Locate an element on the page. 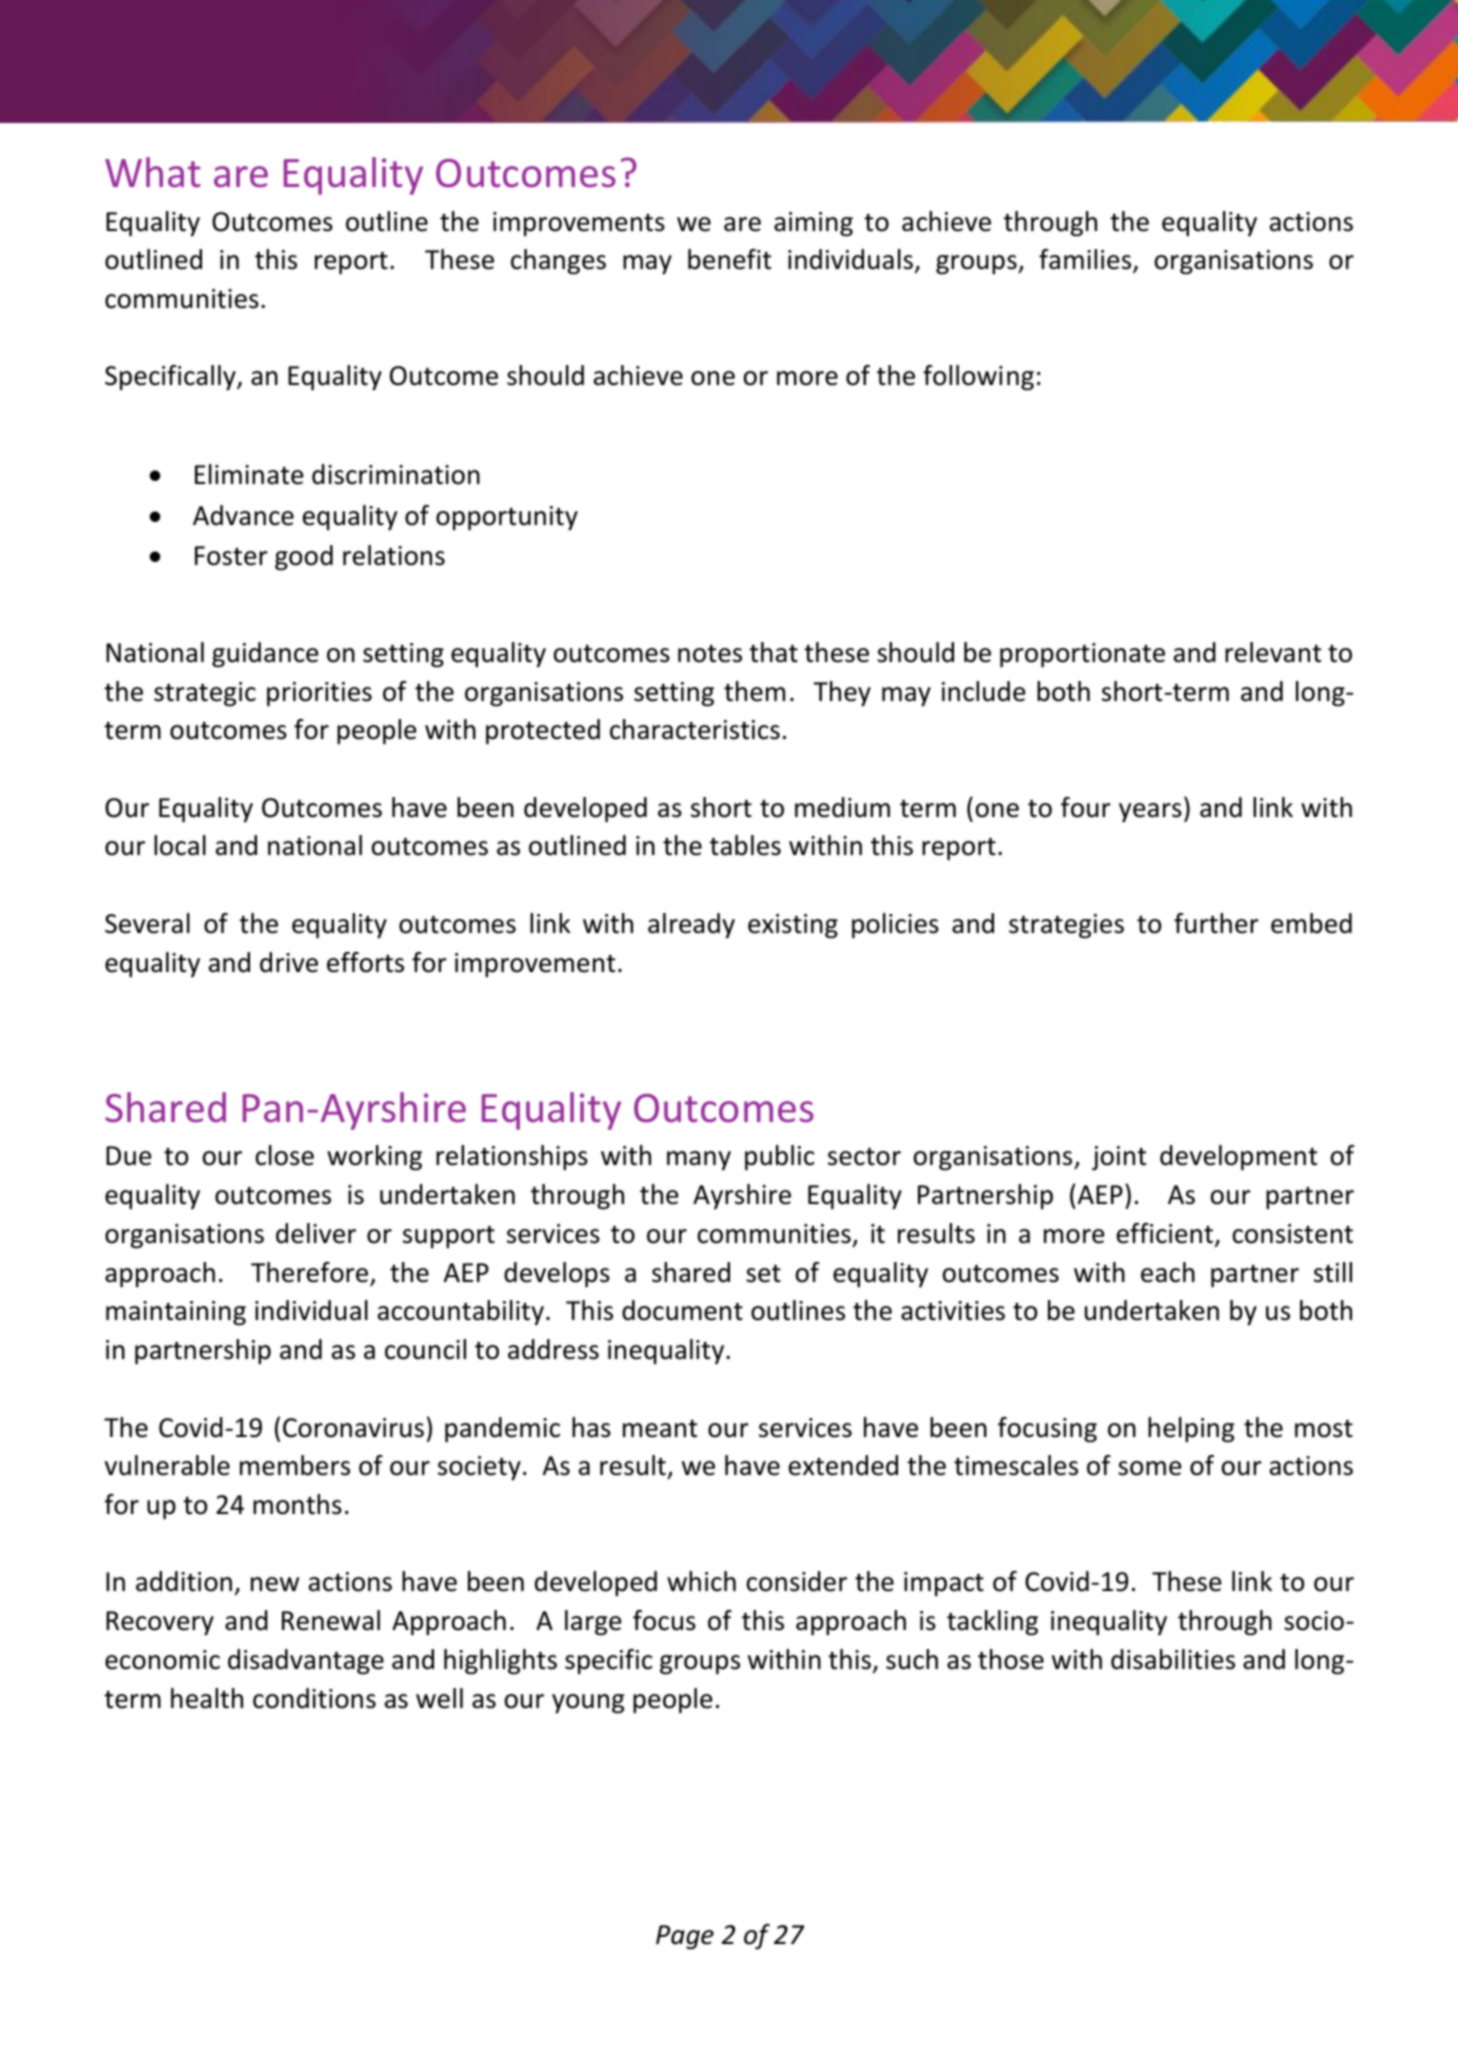 Image resolution: width=1458 pixels, height=2062 pixels. Page is located at coordinates (685, 1937).
